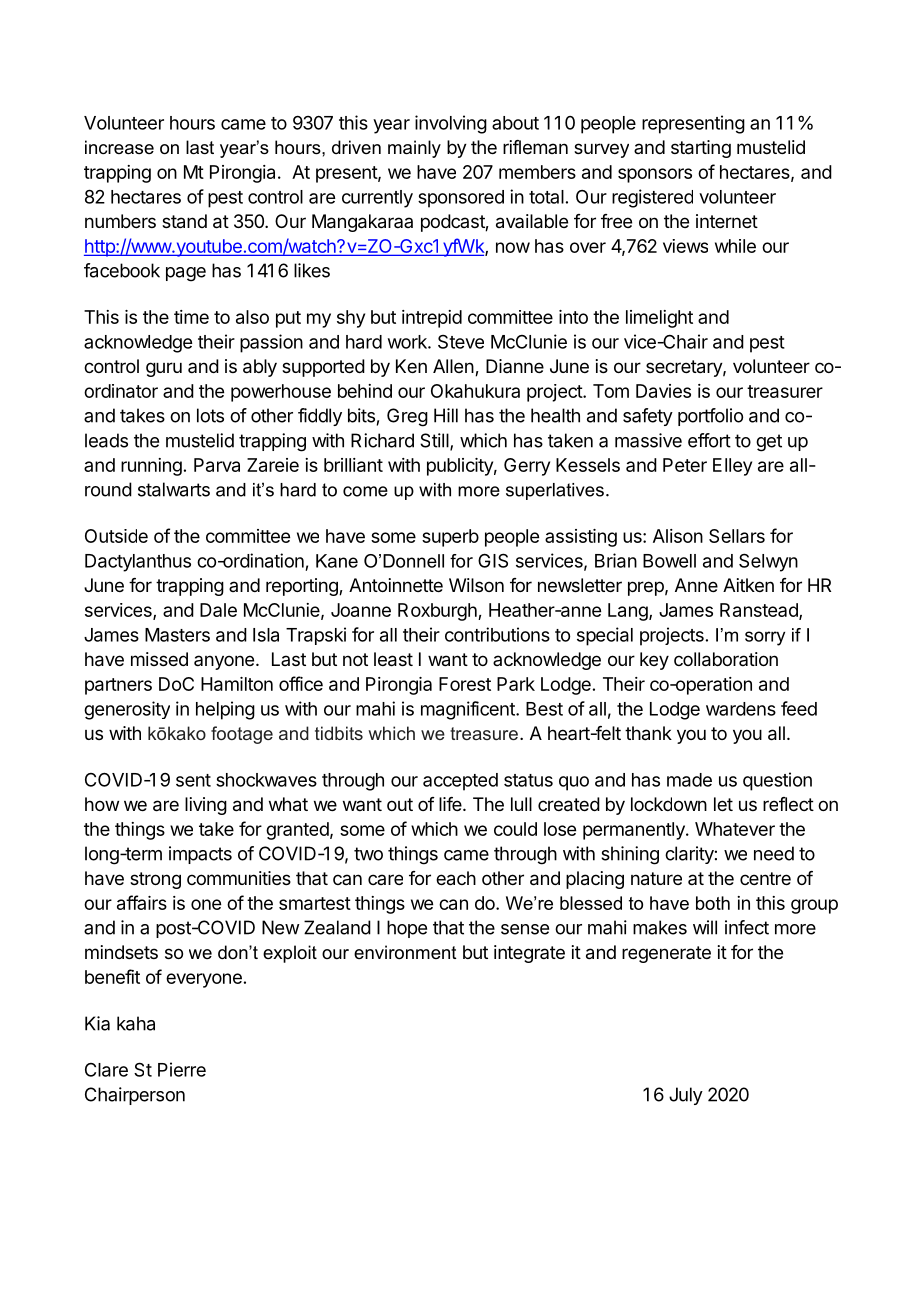  I want to click on July, so click(686, 1096).
